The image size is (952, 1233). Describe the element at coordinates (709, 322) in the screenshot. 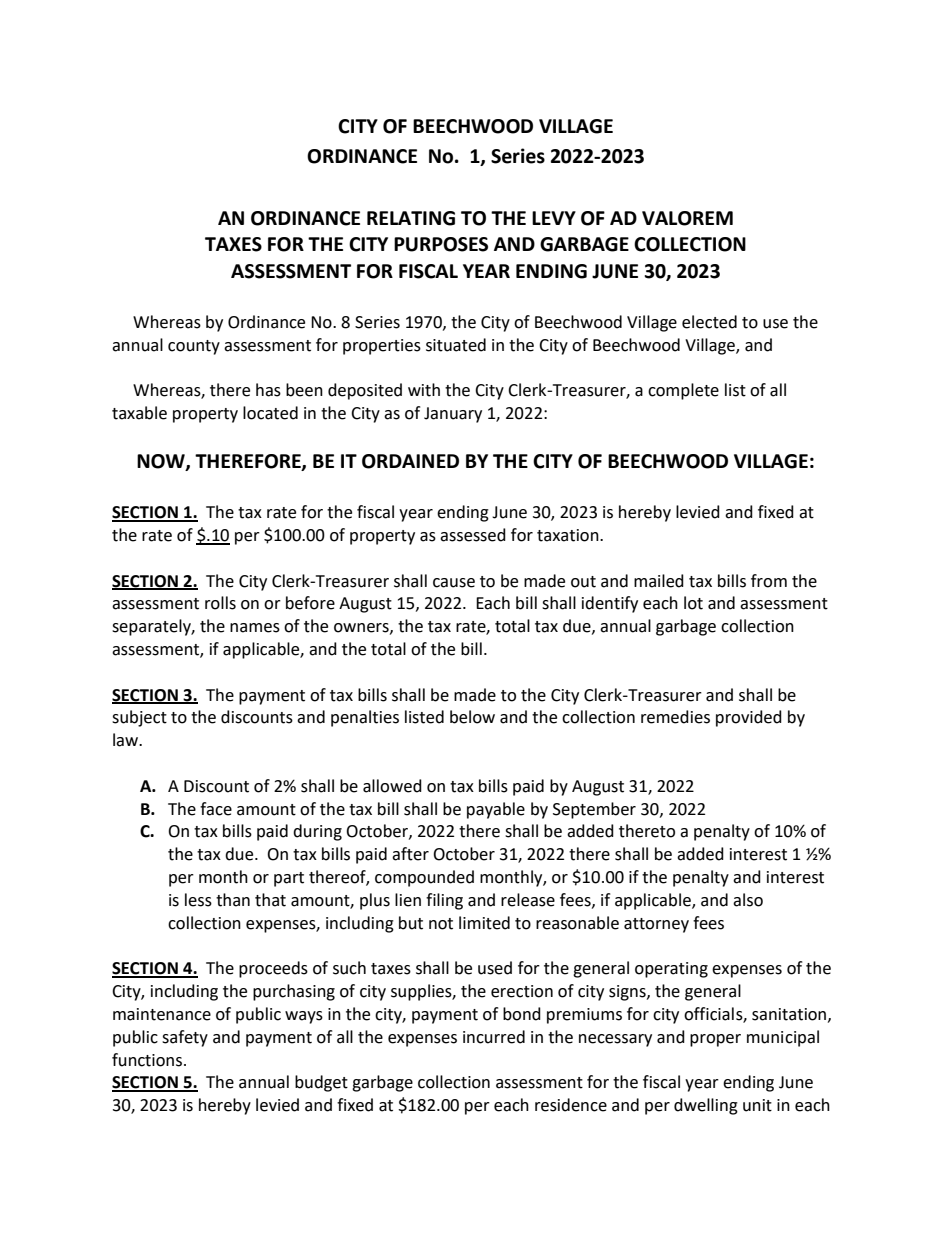

I see `elected` at that location.
